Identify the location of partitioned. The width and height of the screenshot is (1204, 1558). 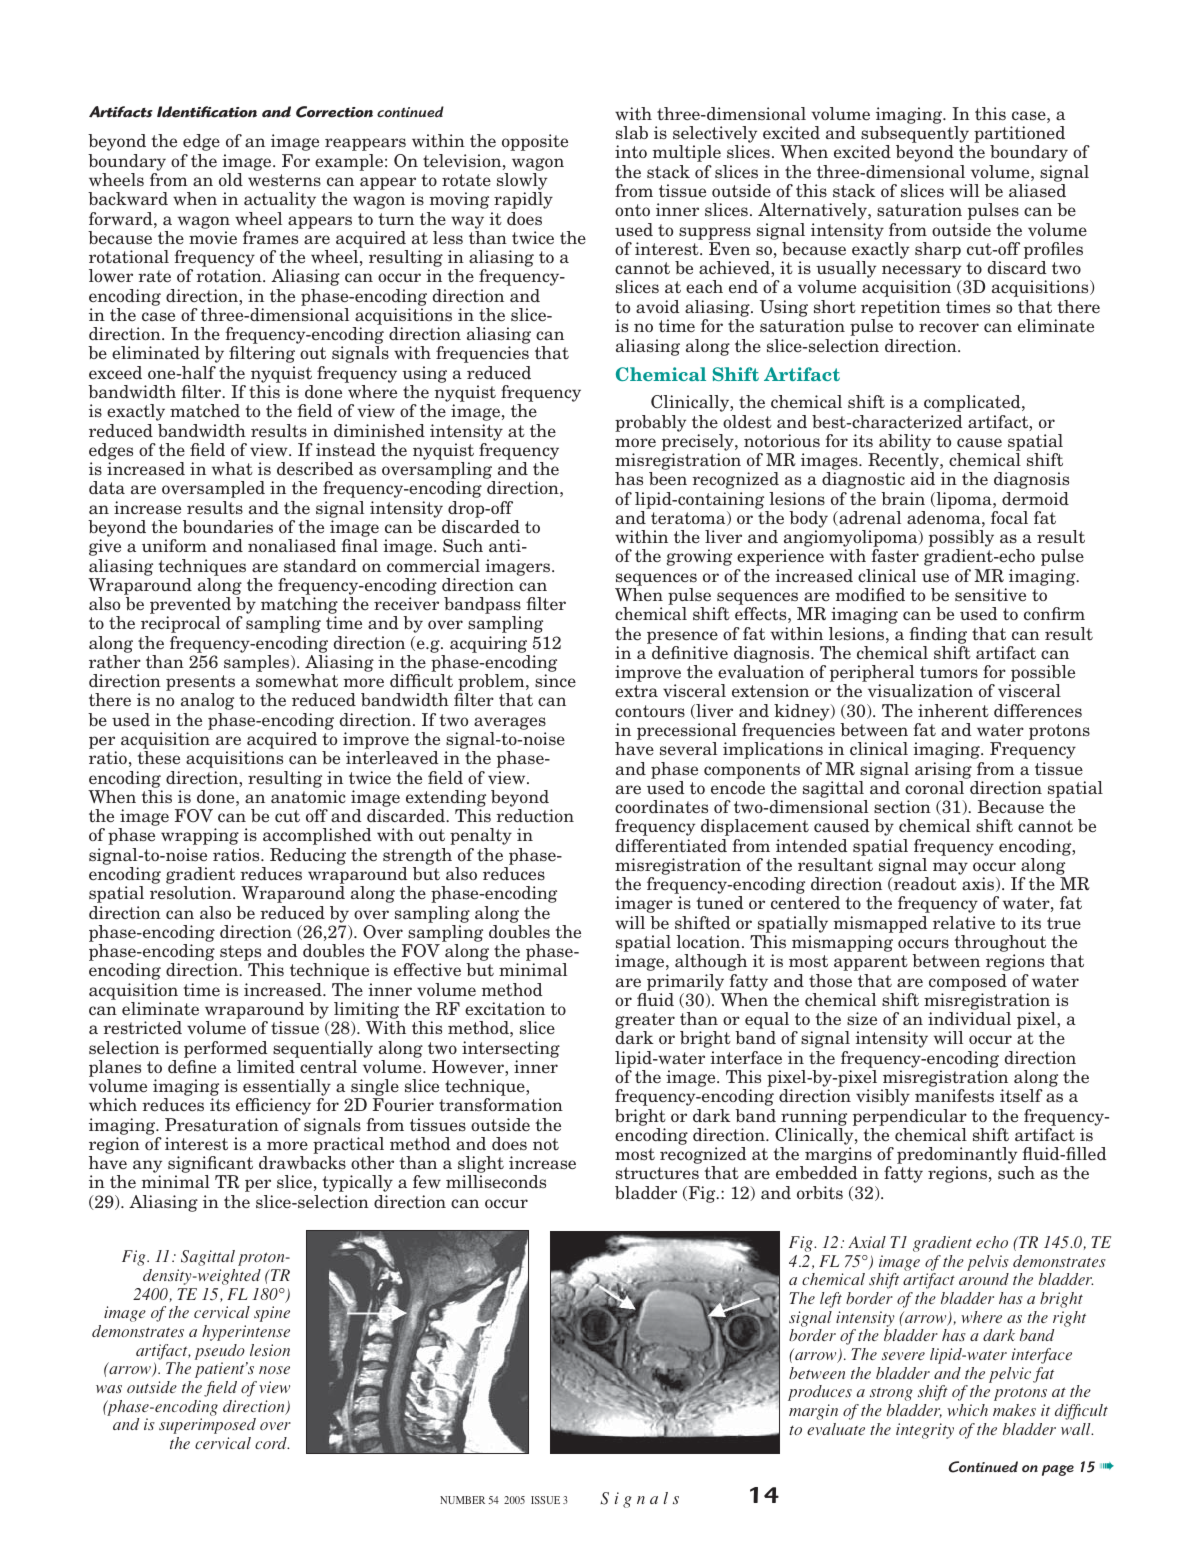
(1019, 136).
